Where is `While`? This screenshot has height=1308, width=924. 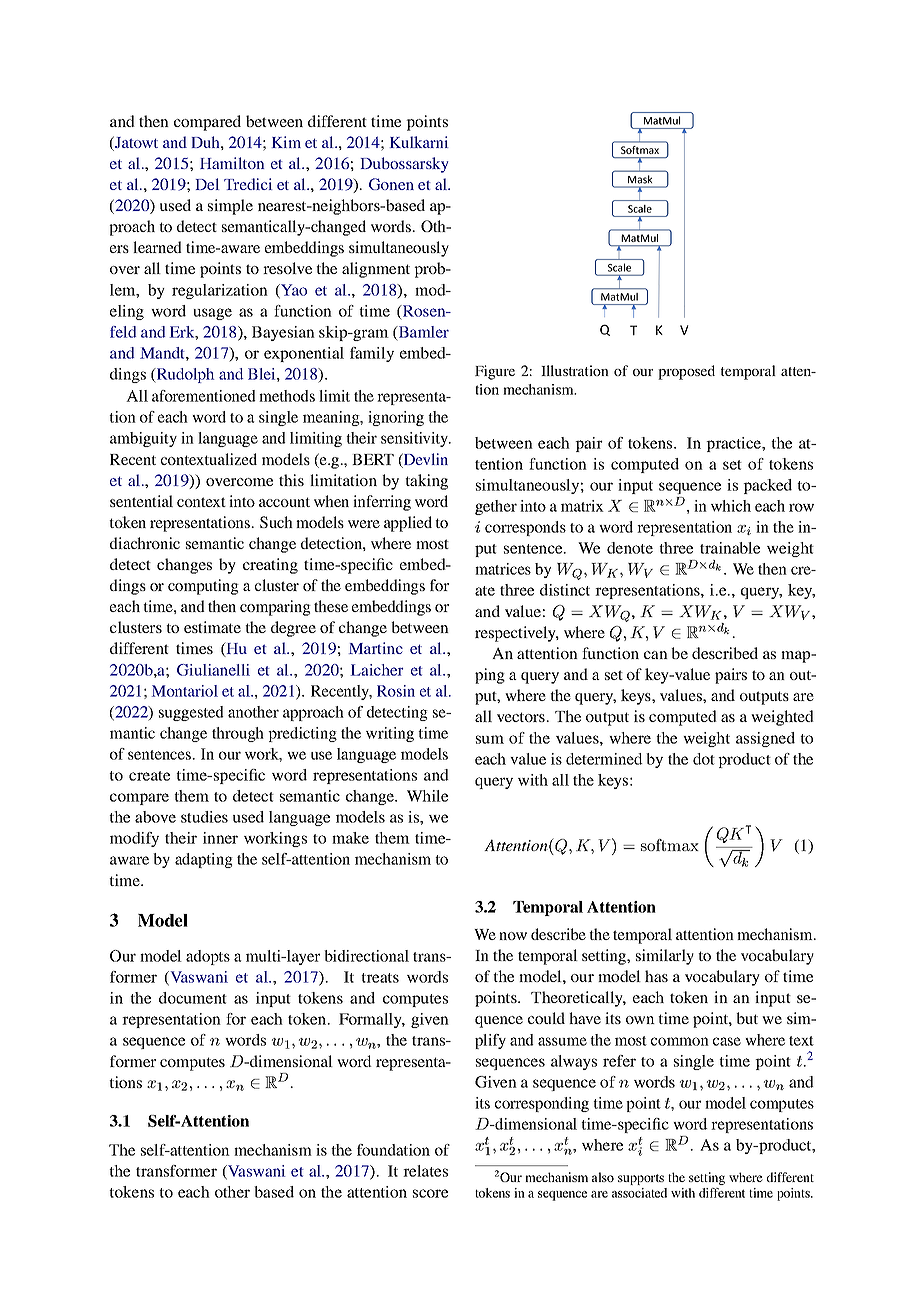
While is located at coordinates (427, 796).
